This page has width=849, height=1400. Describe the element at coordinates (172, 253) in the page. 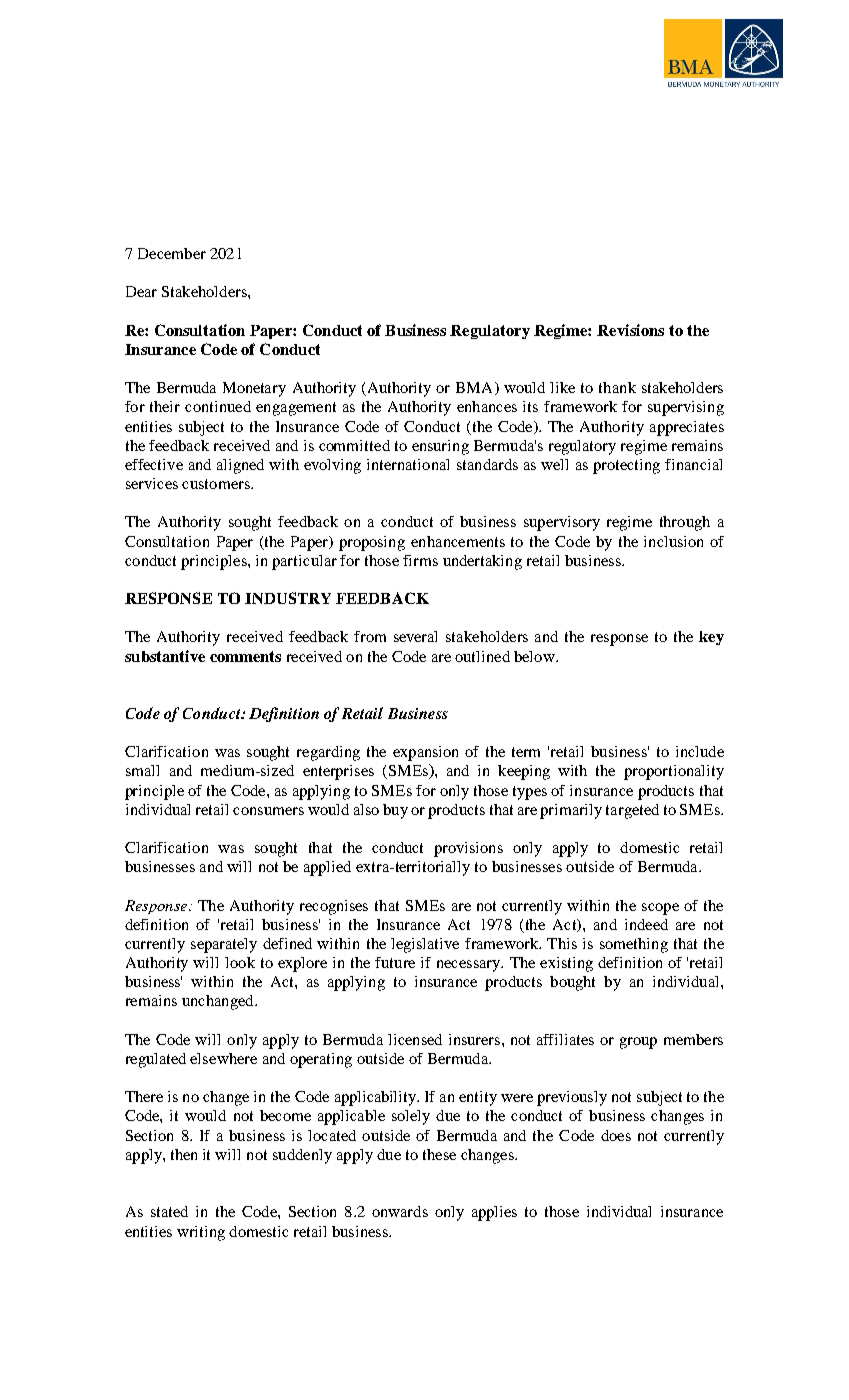

I see `December` at that location.
